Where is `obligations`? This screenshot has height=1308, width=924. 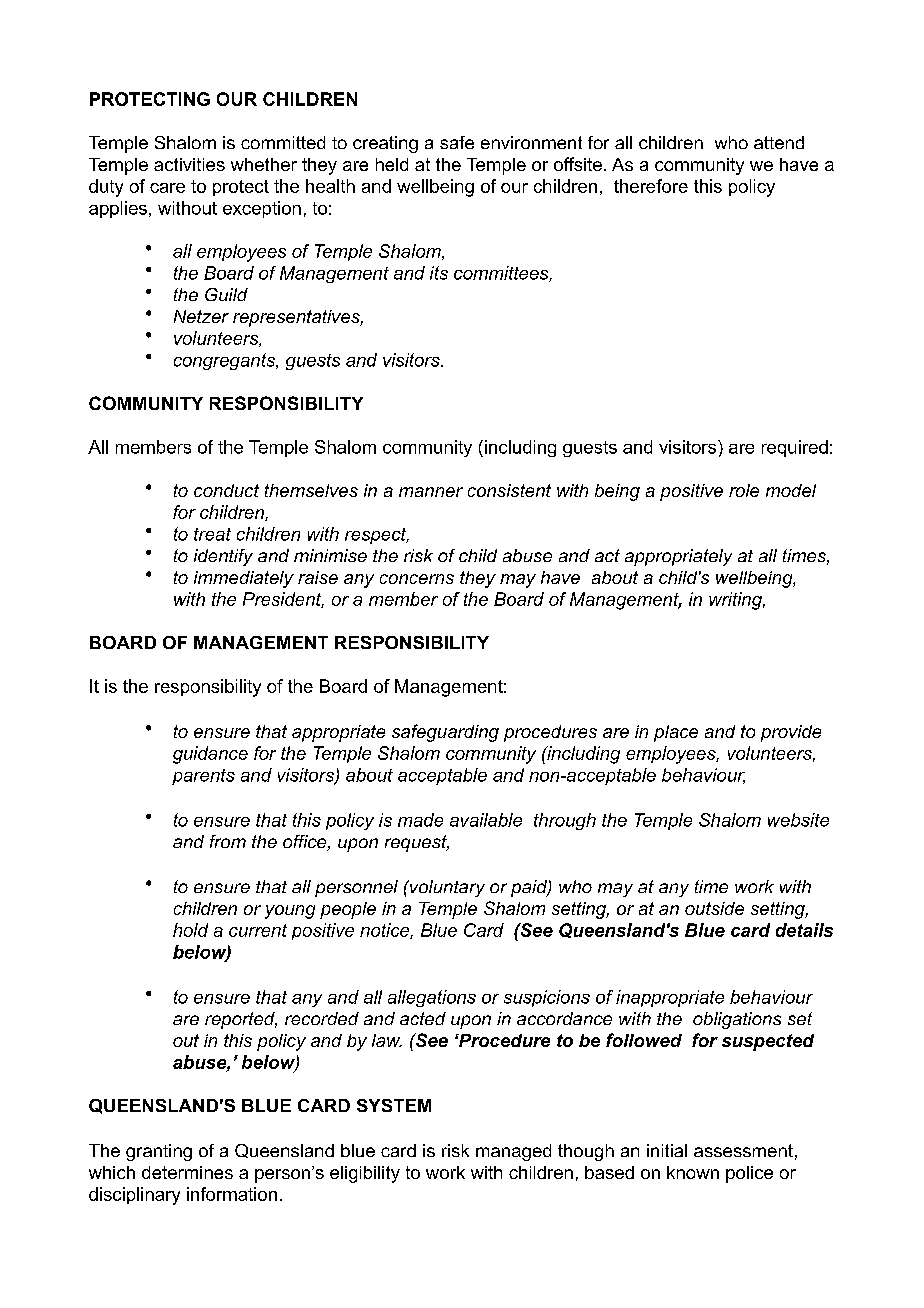
obligations is located at coordinates (737, 1020).
